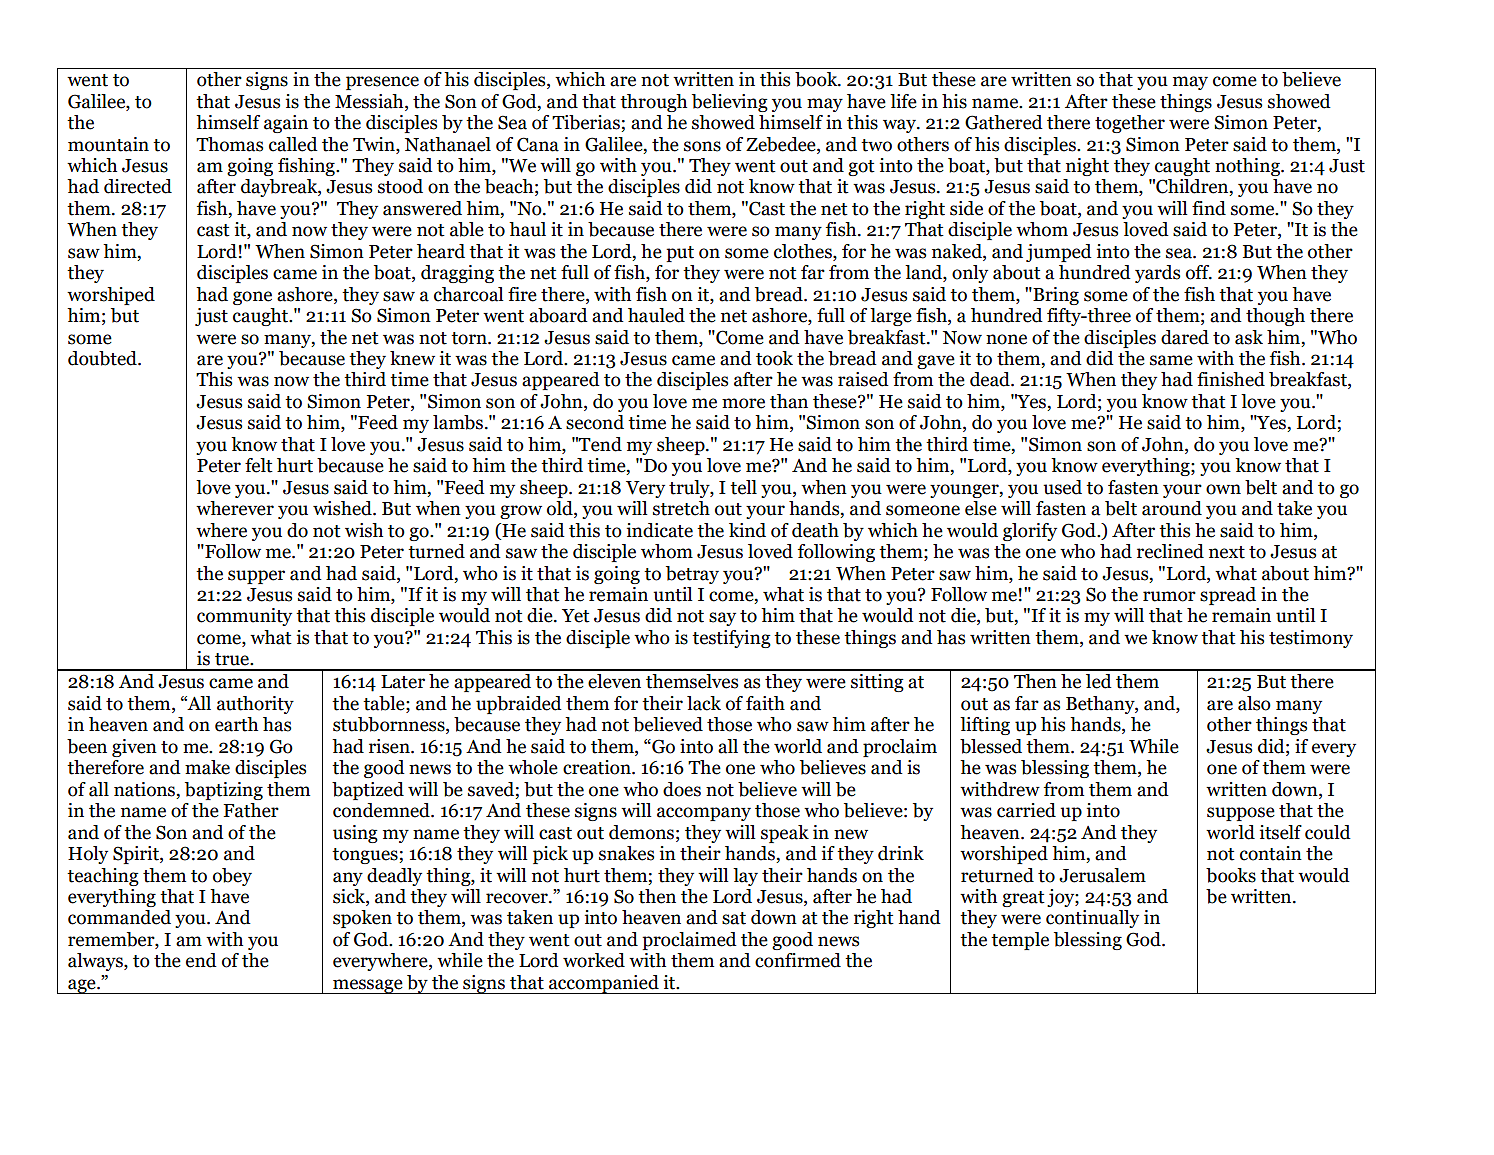  What do you see at coordinates (1254, 703) in the image?
I see `also` at bounding box center [1254, 703].
